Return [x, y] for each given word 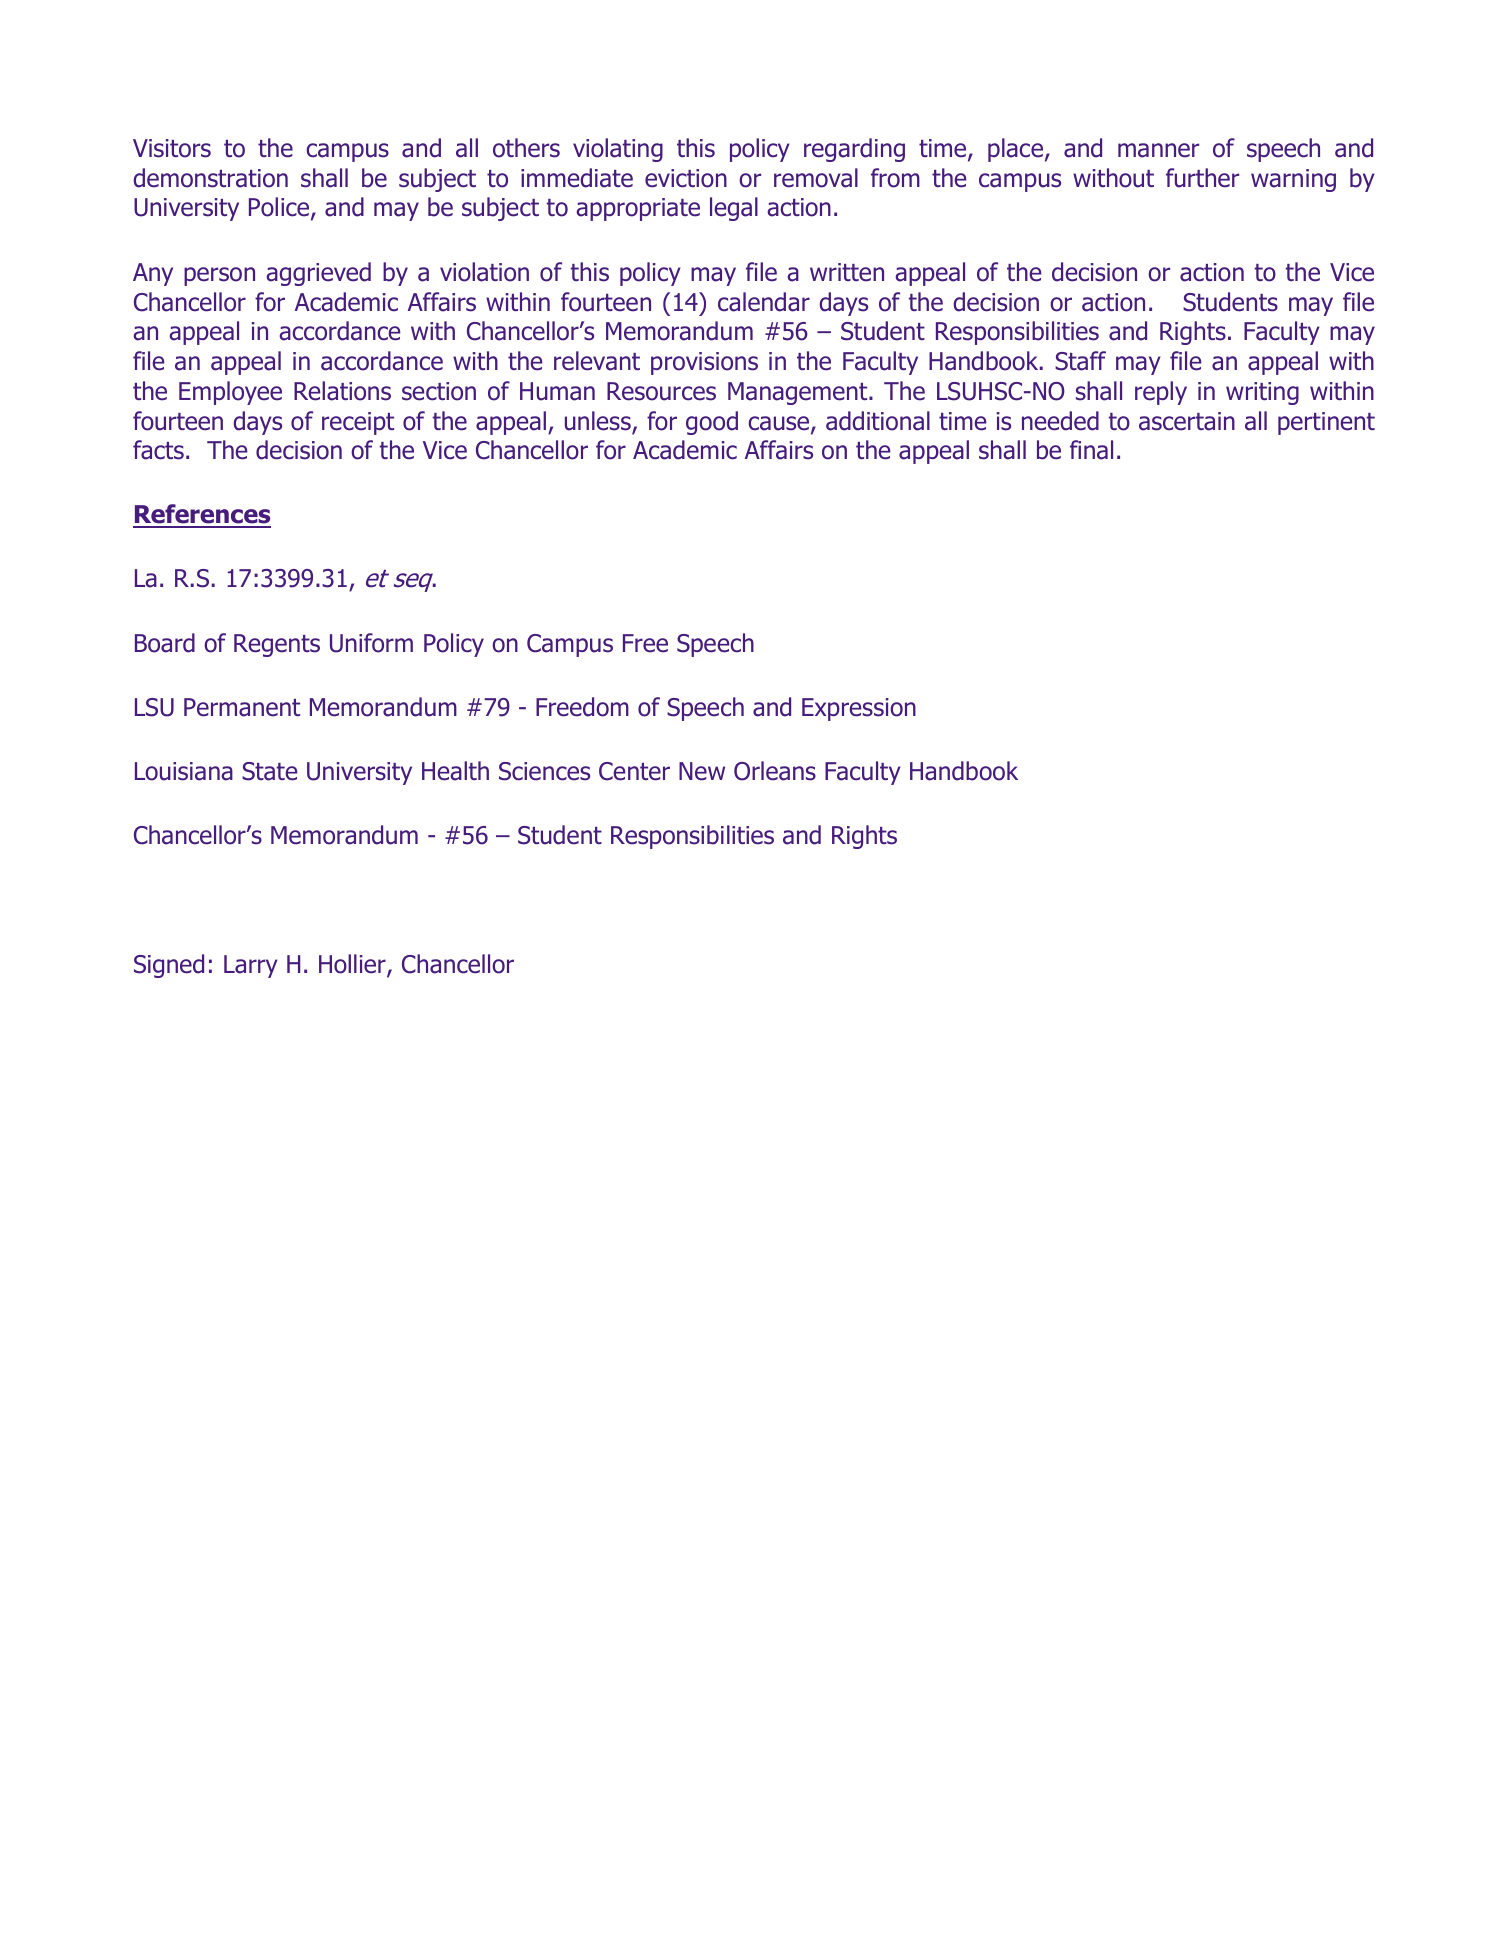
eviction [686, 178]
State [269, 771]
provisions [704, 363]
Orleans [775, 771]
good [712, 423]
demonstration [210, 178]
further [1202, 178]
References [202, 515]
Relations [342, 391]
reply [1161, 393]
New [702, 771]
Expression [859, 709]
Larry [251, 966]
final [1091, 450]
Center [634, 771]
